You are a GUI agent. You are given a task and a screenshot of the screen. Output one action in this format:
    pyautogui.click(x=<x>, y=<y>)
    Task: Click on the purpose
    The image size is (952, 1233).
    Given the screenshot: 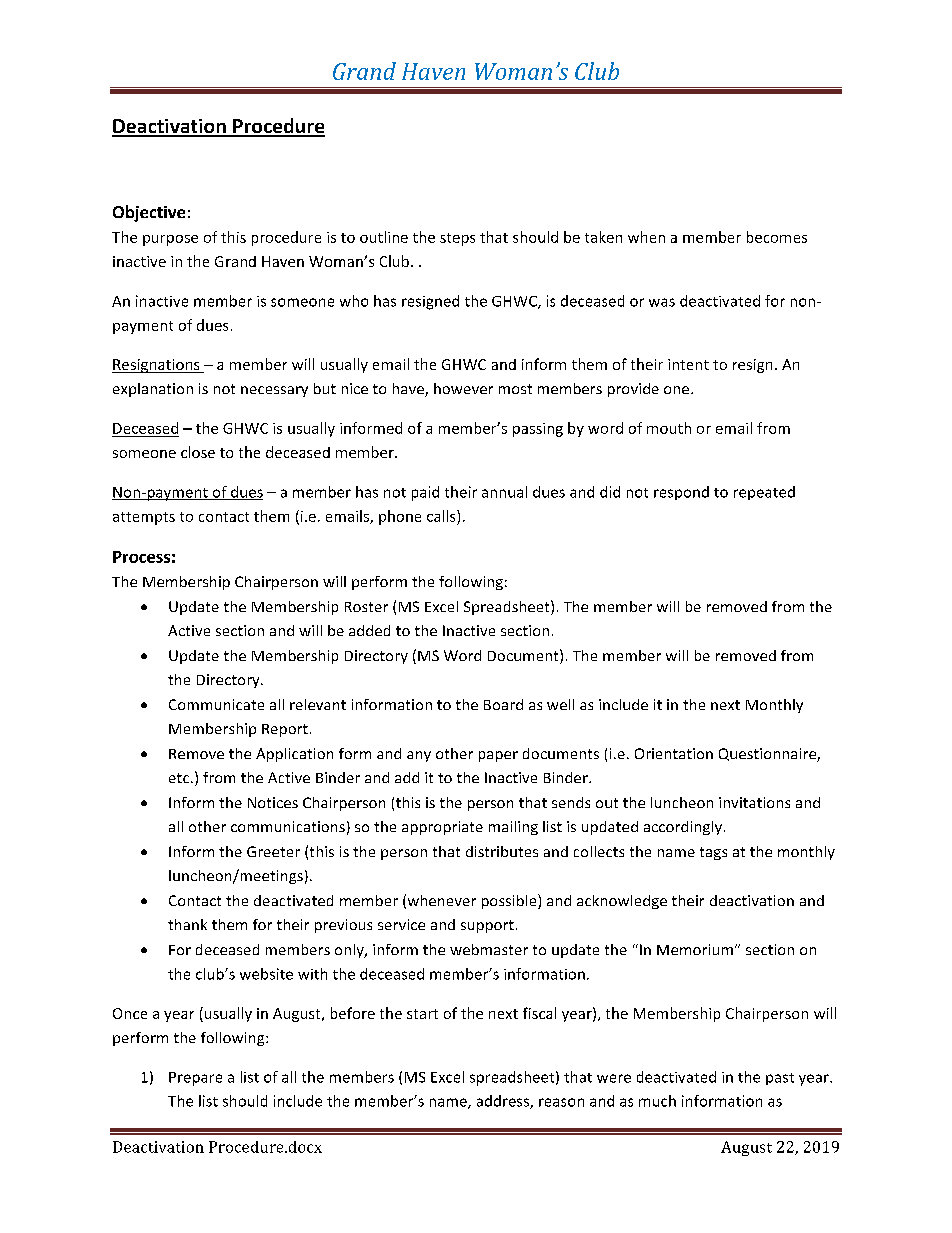 What is the action you would take?
    pyautogui.click(x=170, y=240)
